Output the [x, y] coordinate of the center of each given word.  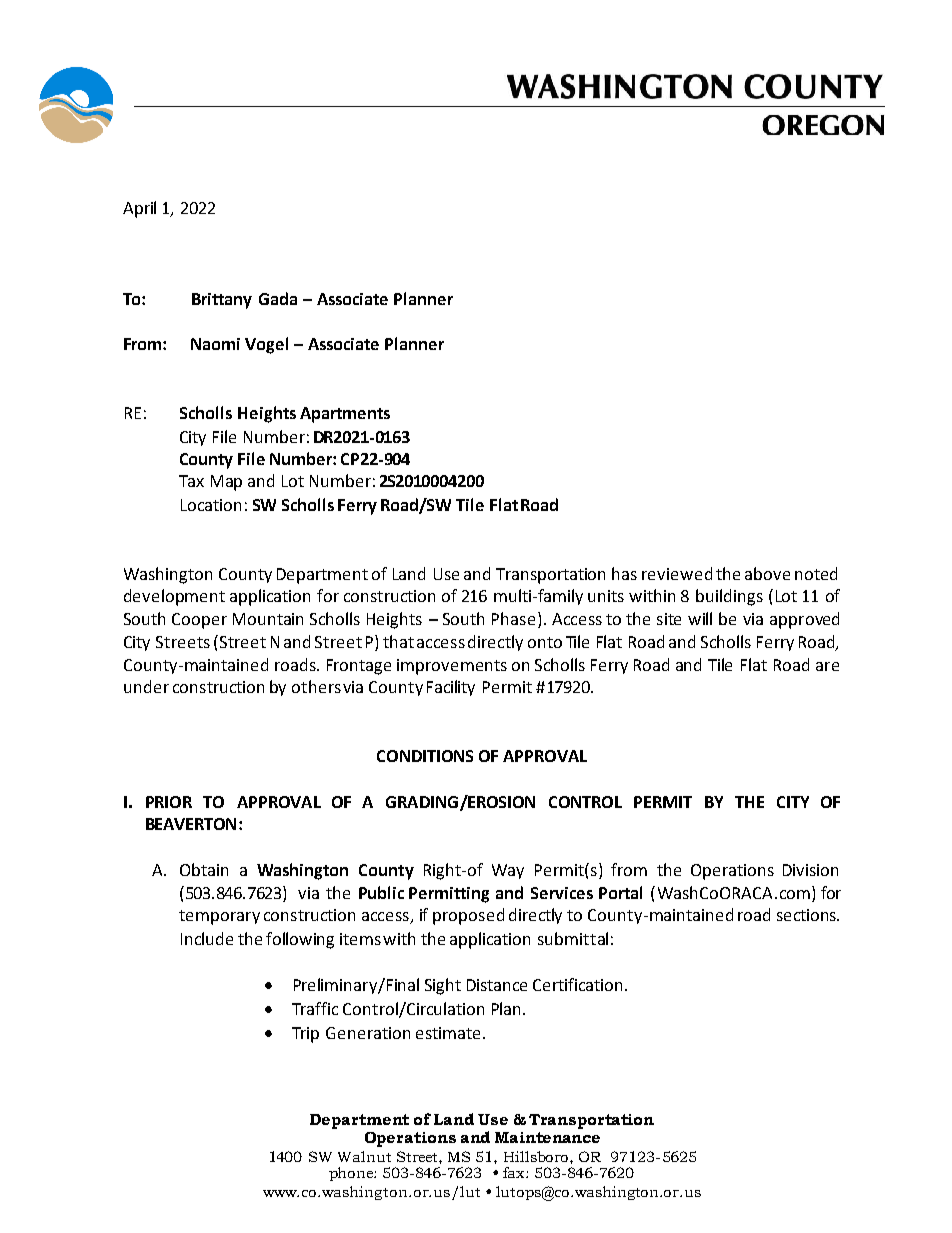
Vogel [266, 345]
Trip [305, 1035]
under [146, 686]
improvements [452, 667]
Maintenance [547, 1137]
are [827, 666]
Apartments [345, 415]
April [139, 209]
